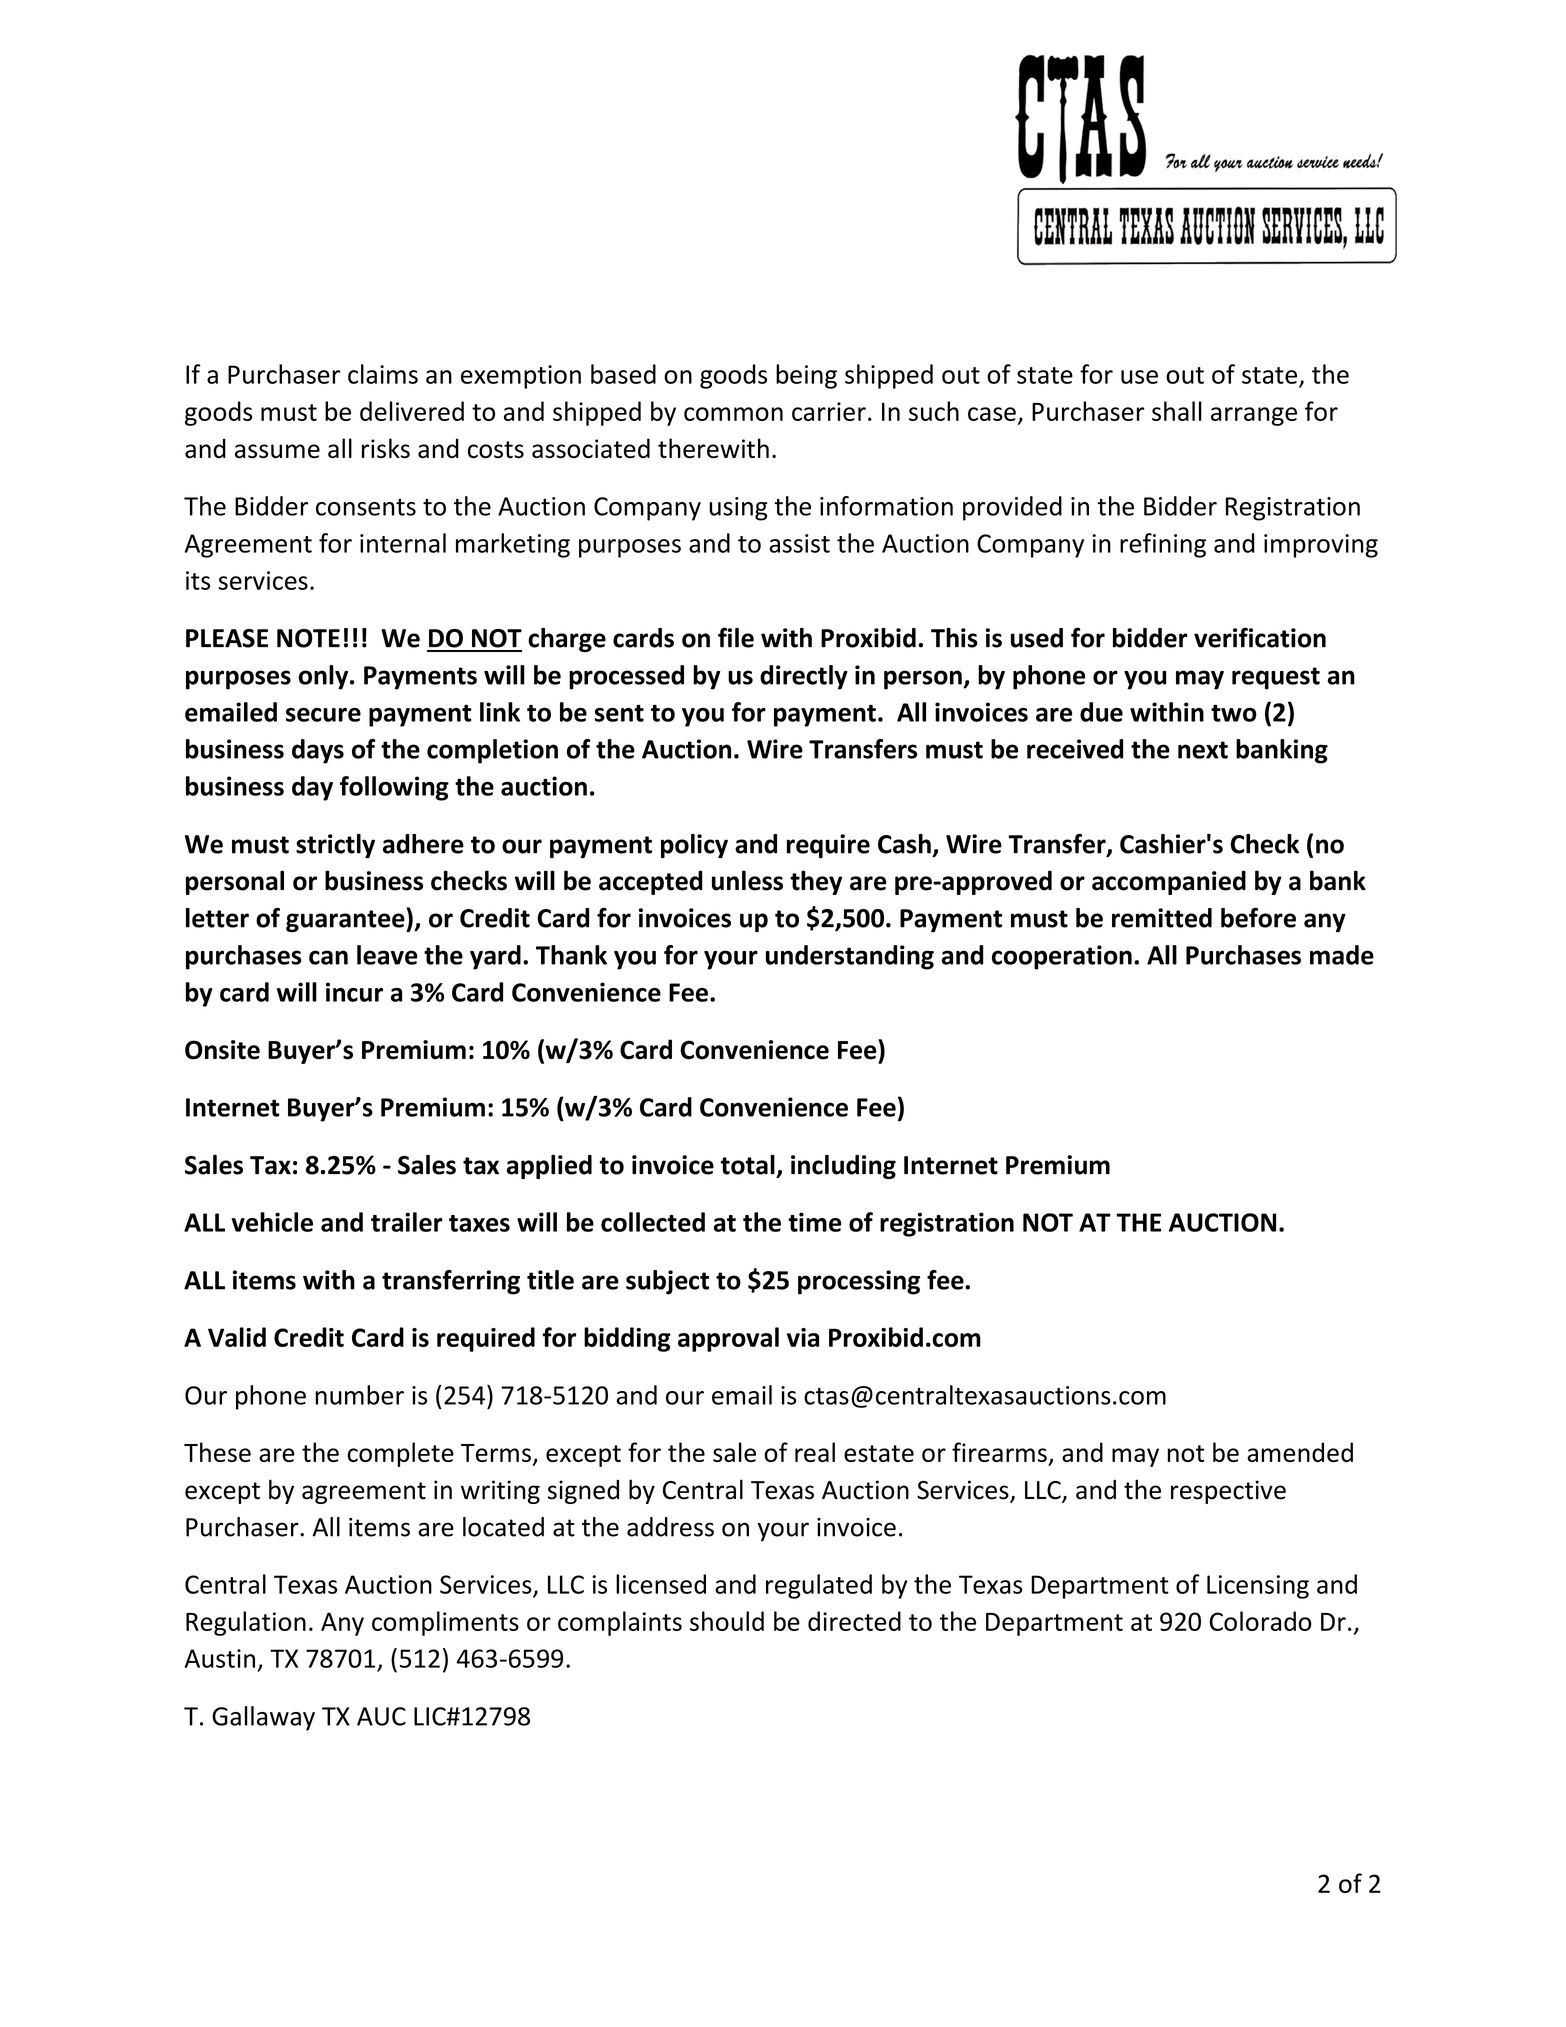  What do you see at coordinates (859, 1282) in the document?
I see `processing` at bounding box center [859, 1282].
